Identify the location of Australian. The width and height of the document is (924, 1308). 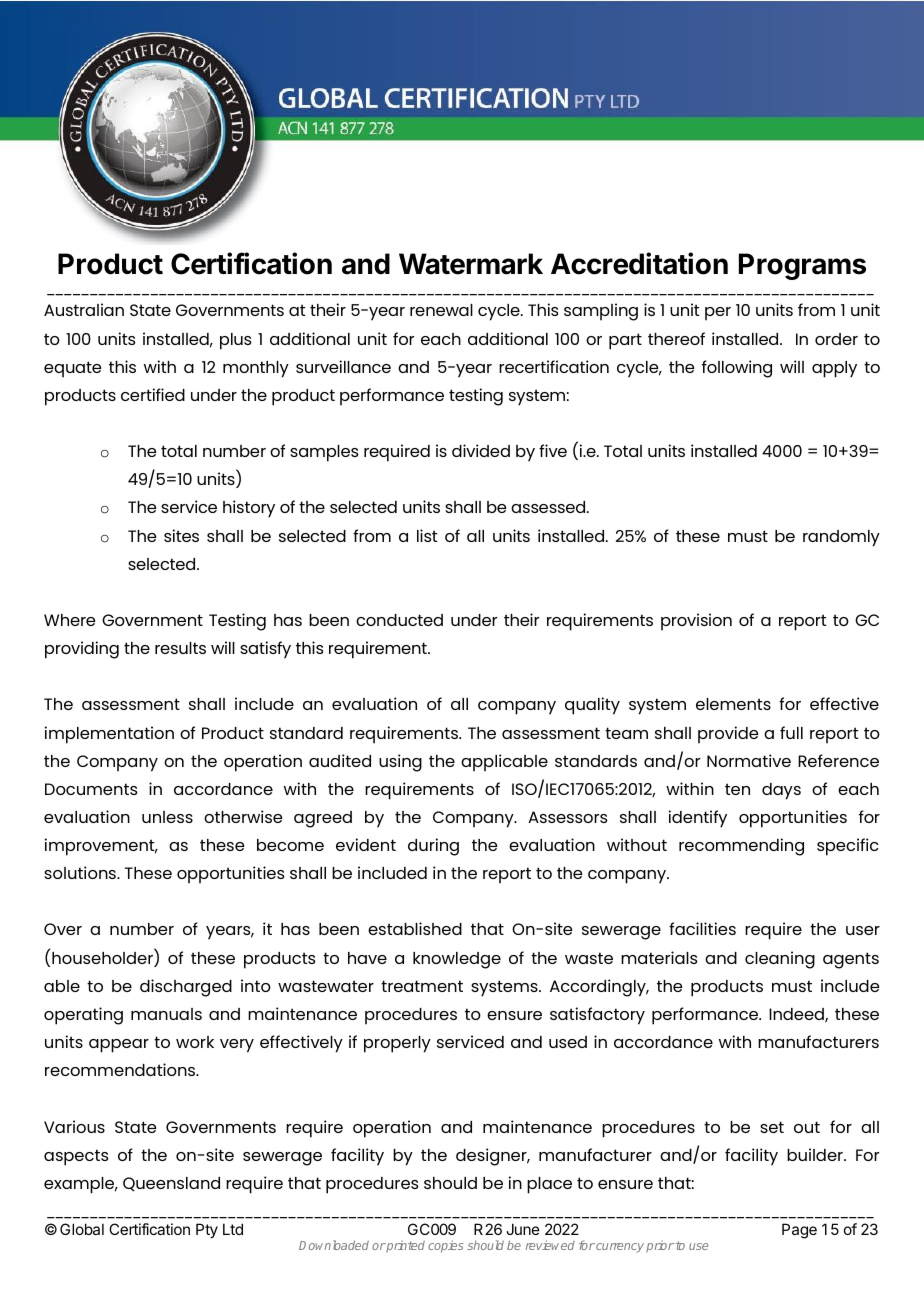
(84, 309).
